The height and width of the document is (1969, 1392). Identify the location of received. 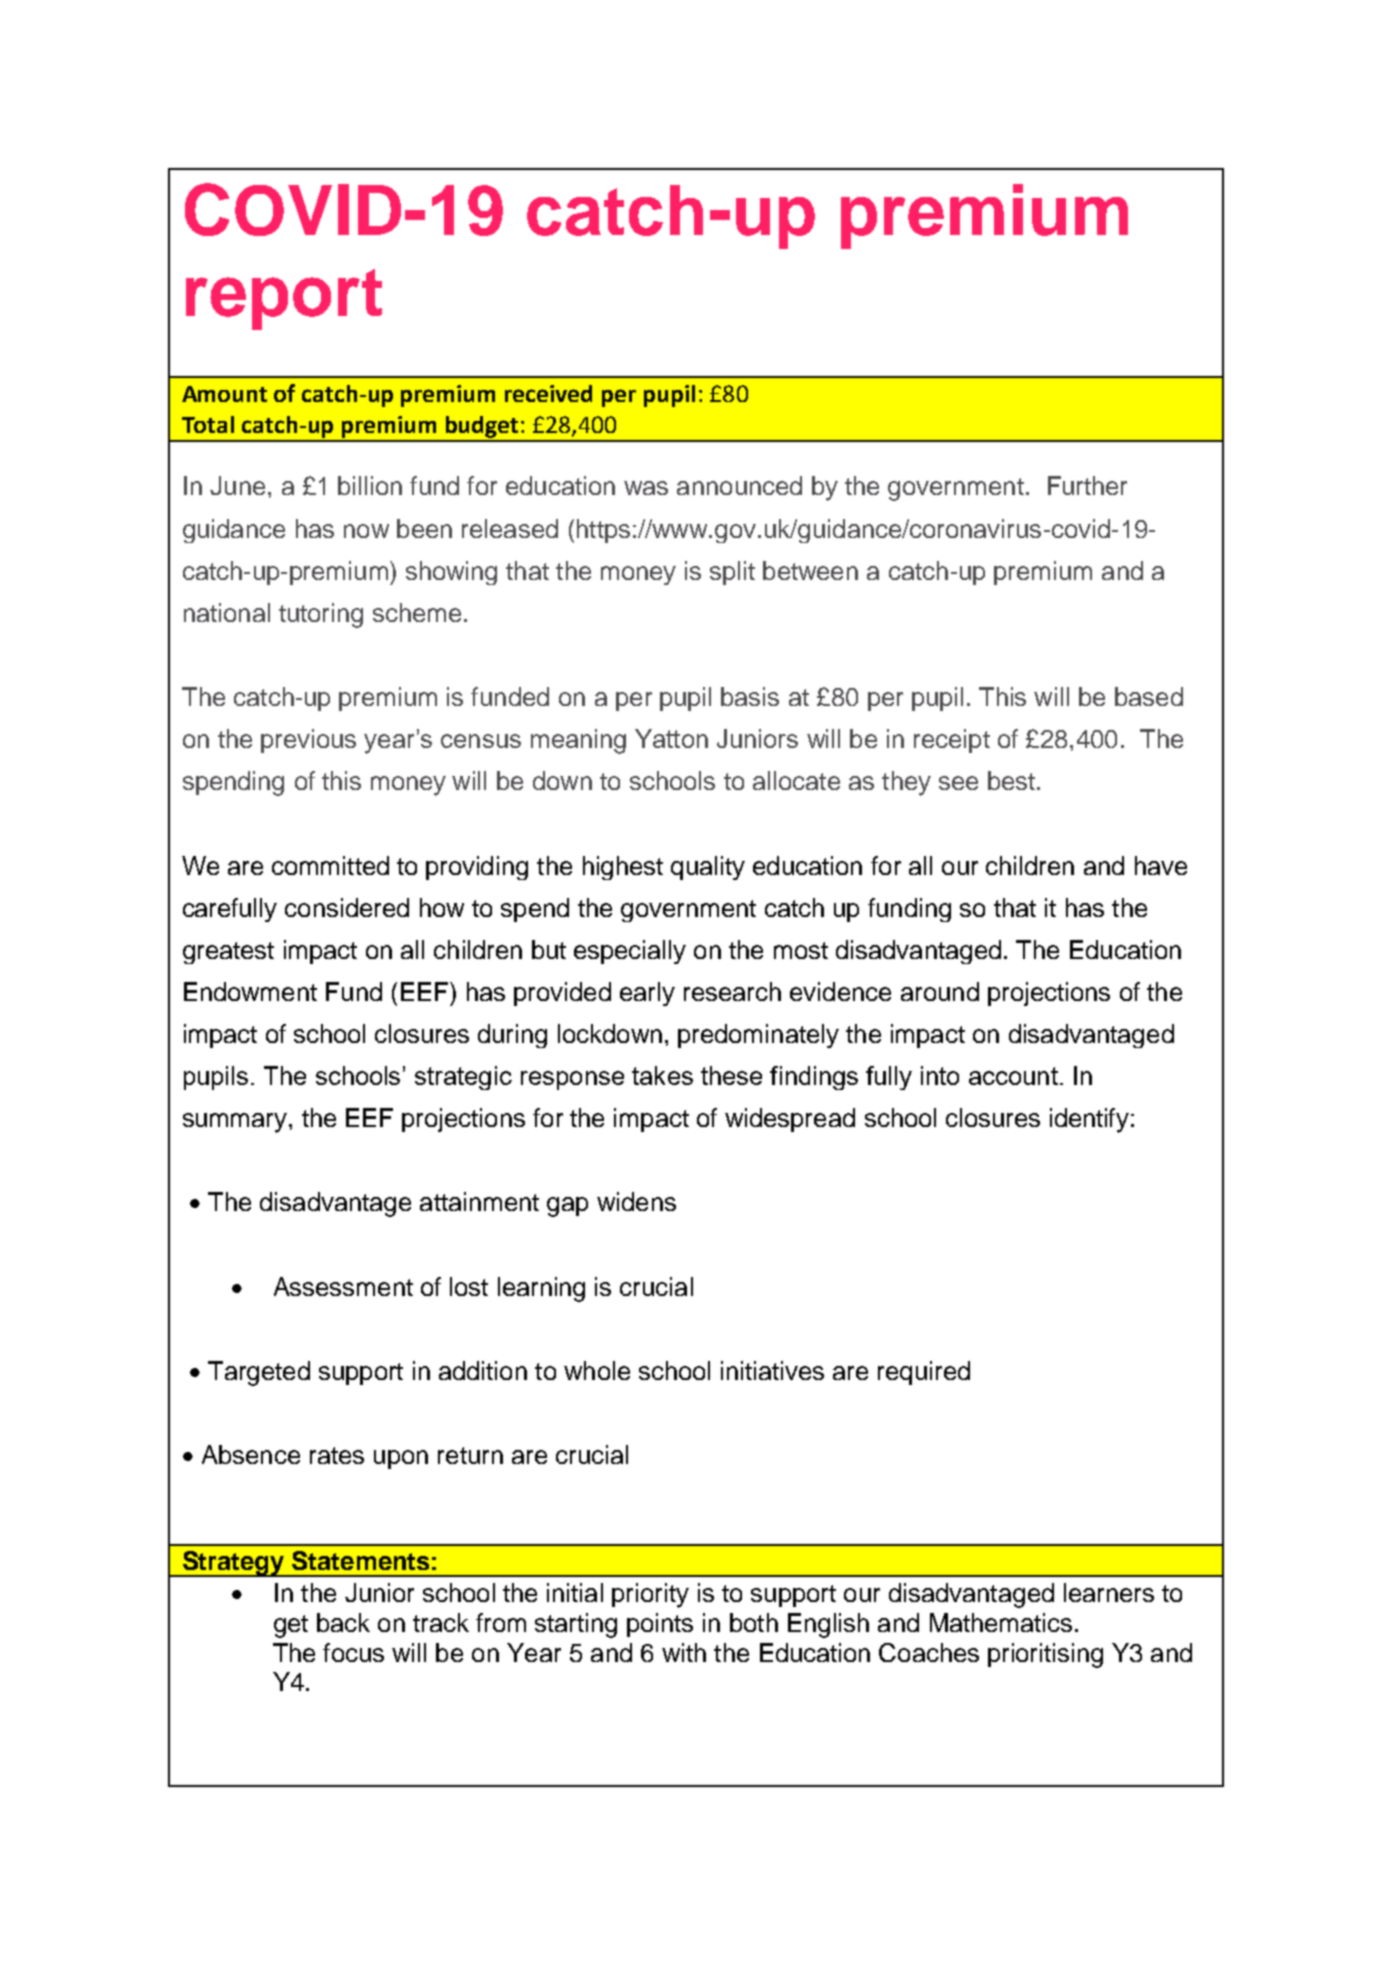
(548, 393).
